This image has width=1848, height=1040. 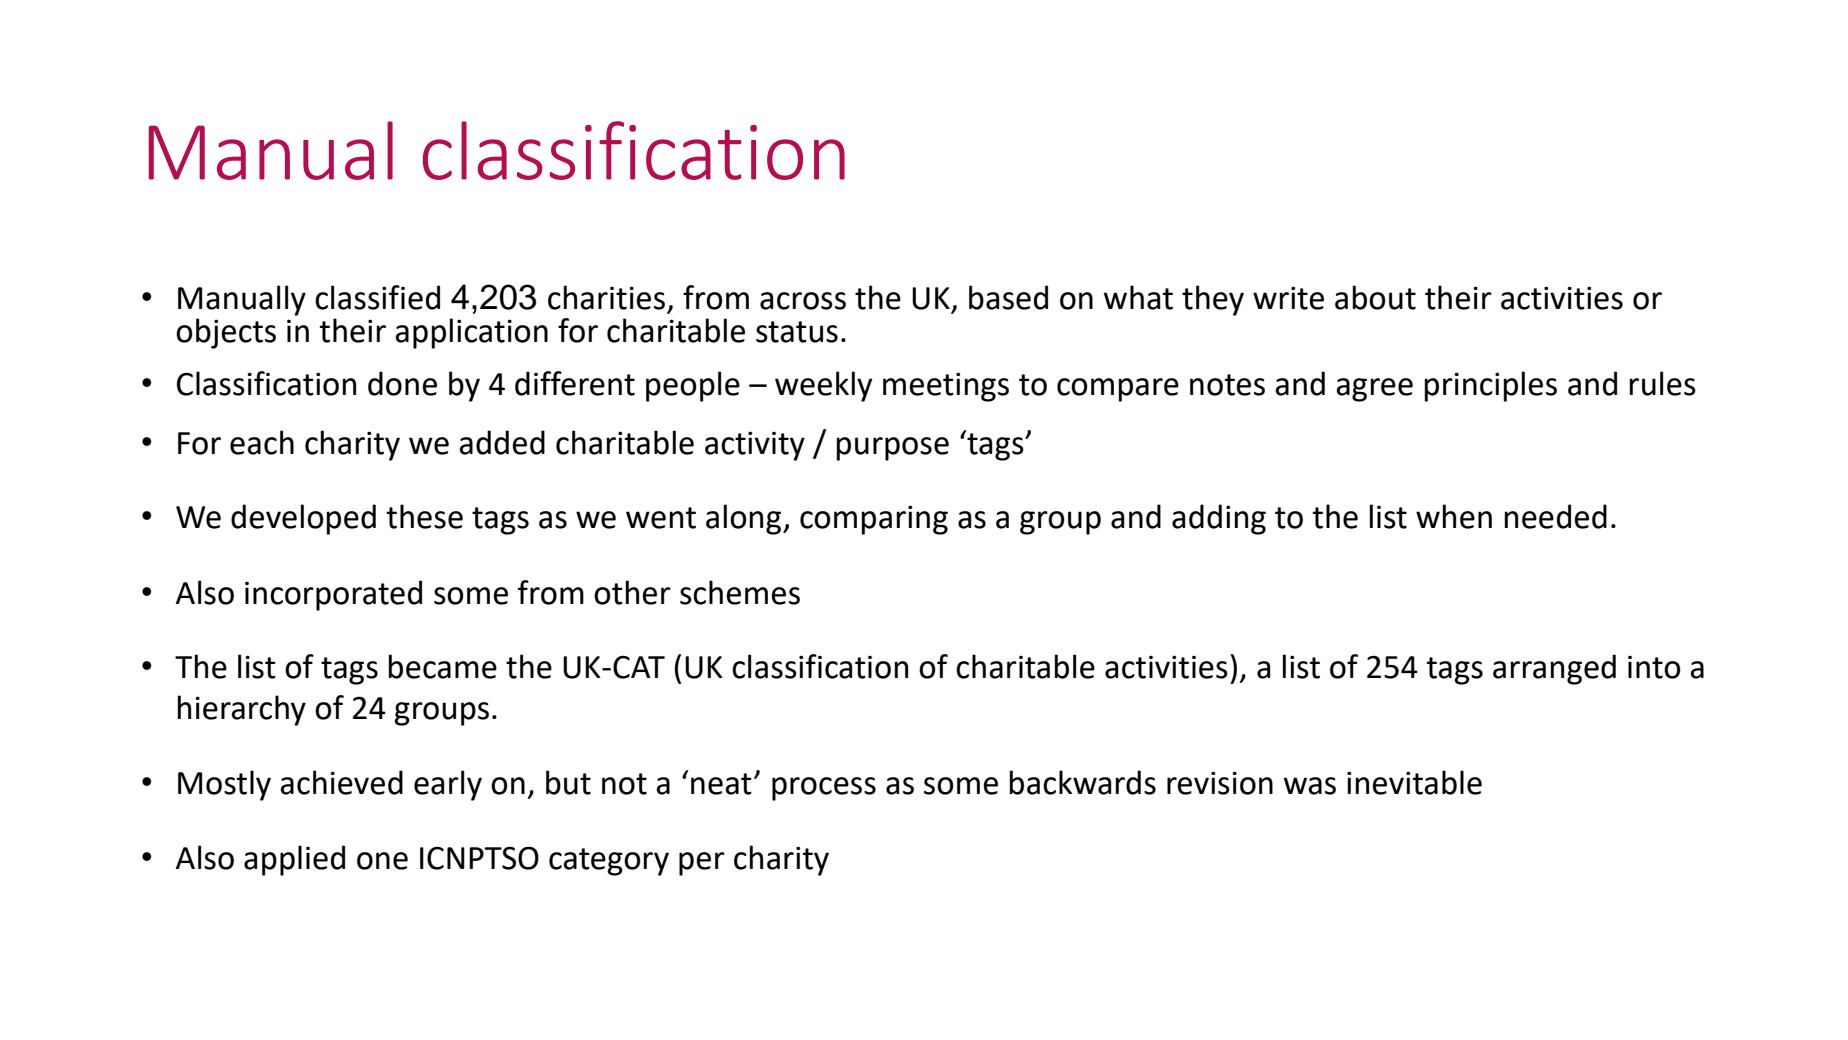 What do you see at coordinates (294, 860) in the image?
I see `applied` at bounding box center [294, 860].
